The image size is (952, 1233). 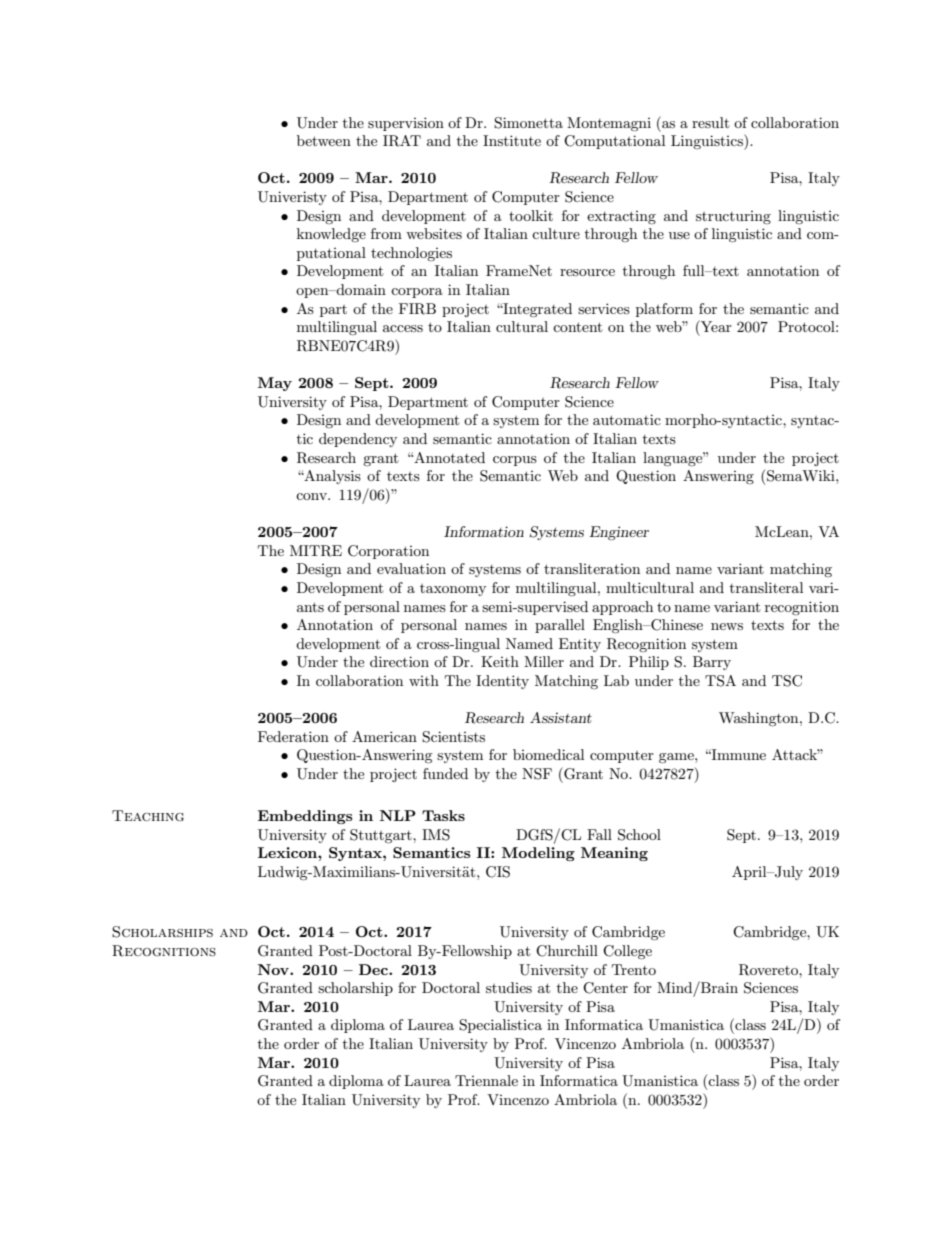 I want to click on Miller, so click(x=544, y=661).
